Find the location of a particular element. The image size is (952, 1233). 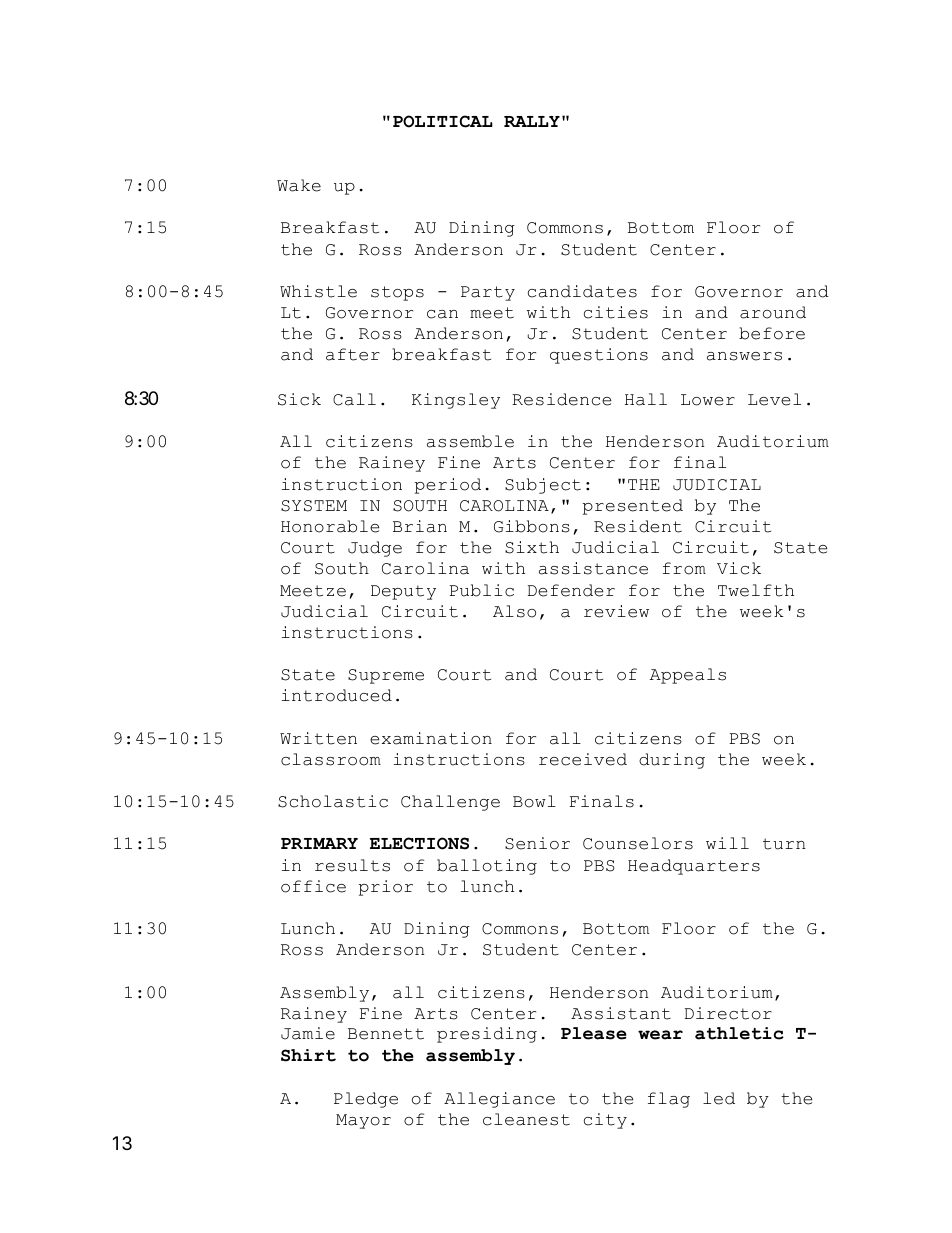

Wake is located at coordinates (299, 185).
